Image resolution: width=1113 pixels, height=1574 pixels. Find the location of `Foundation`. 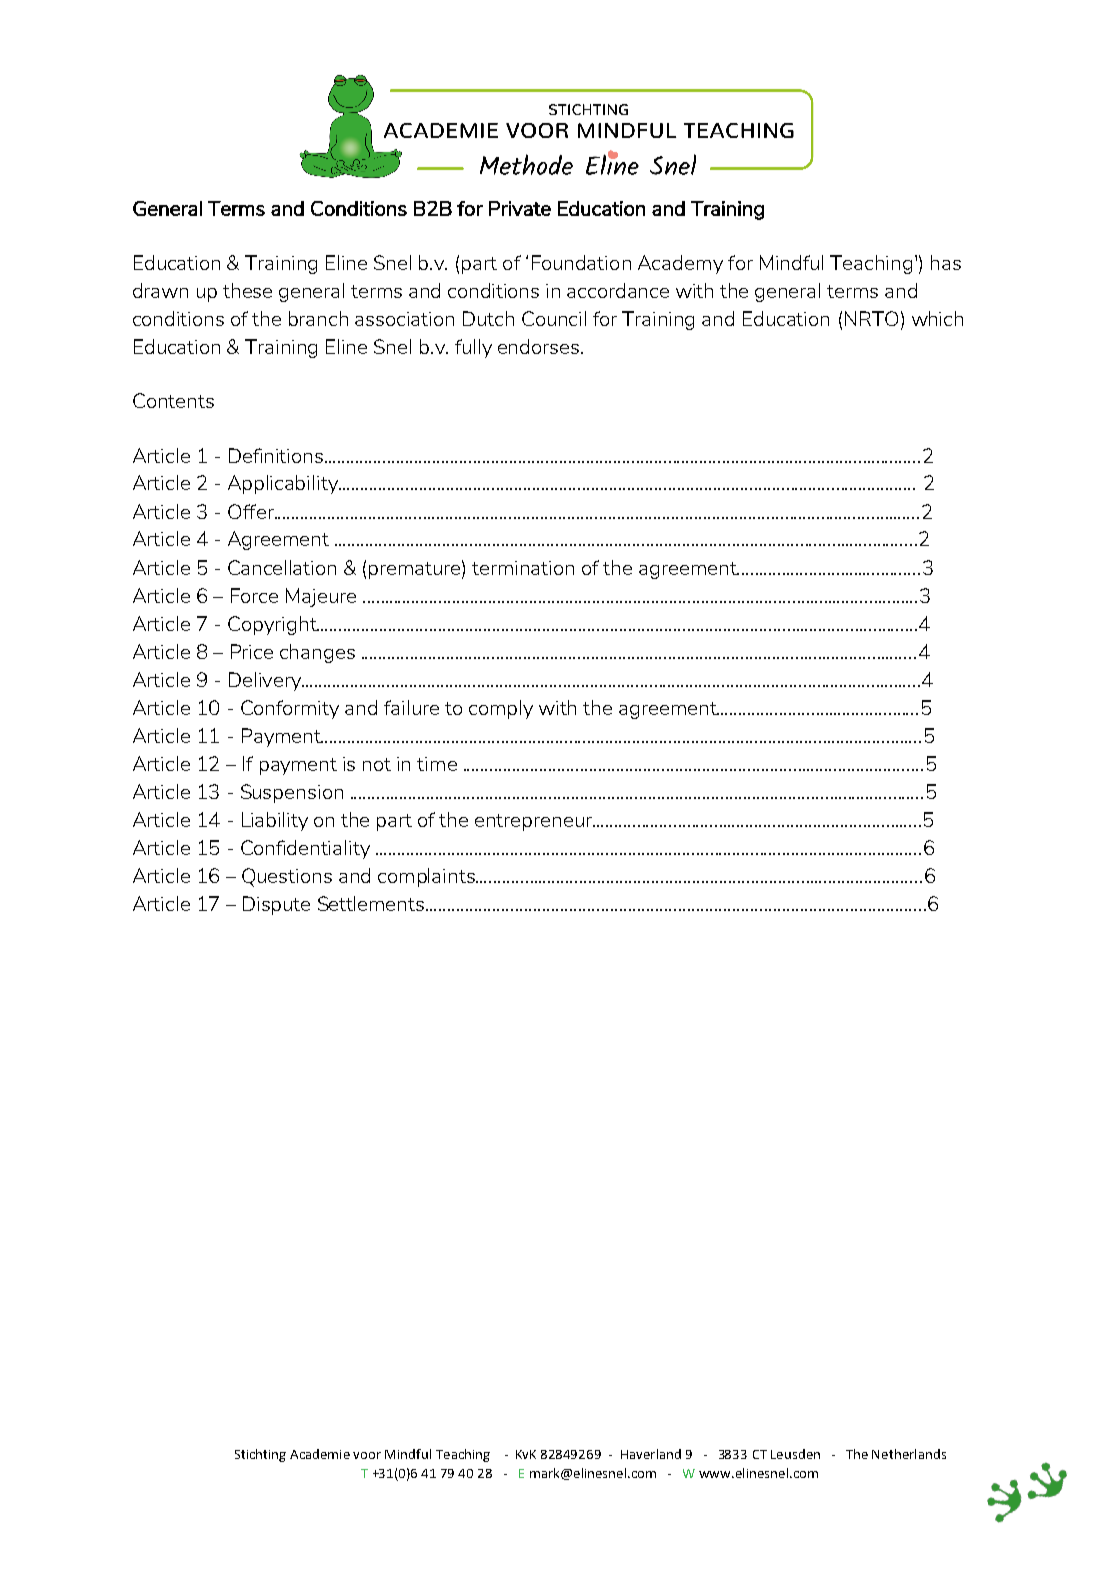

Foundation is located at coordinates (581, 262).
